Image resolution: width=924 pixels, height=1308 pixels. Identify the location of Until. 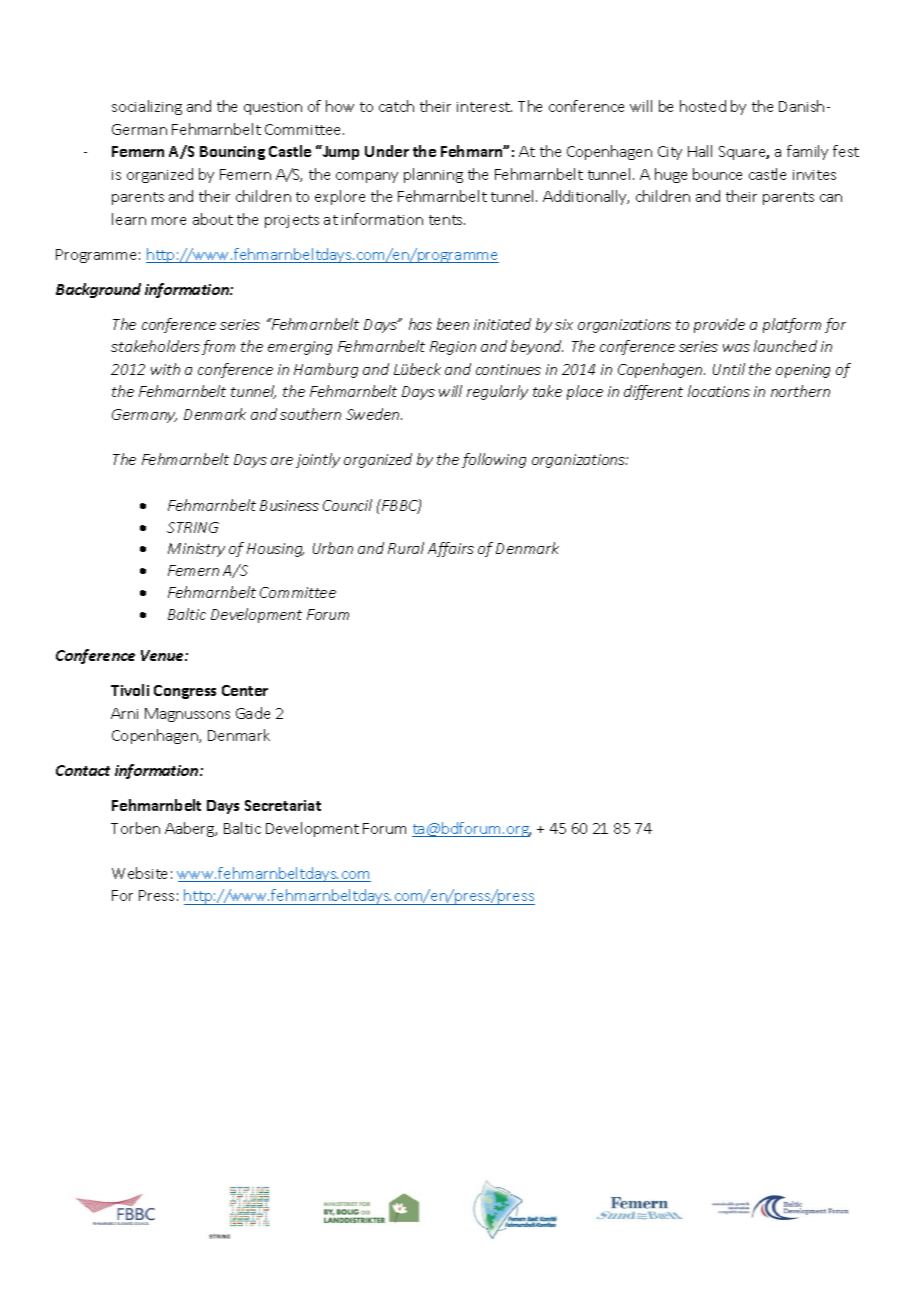
(729, 369).
